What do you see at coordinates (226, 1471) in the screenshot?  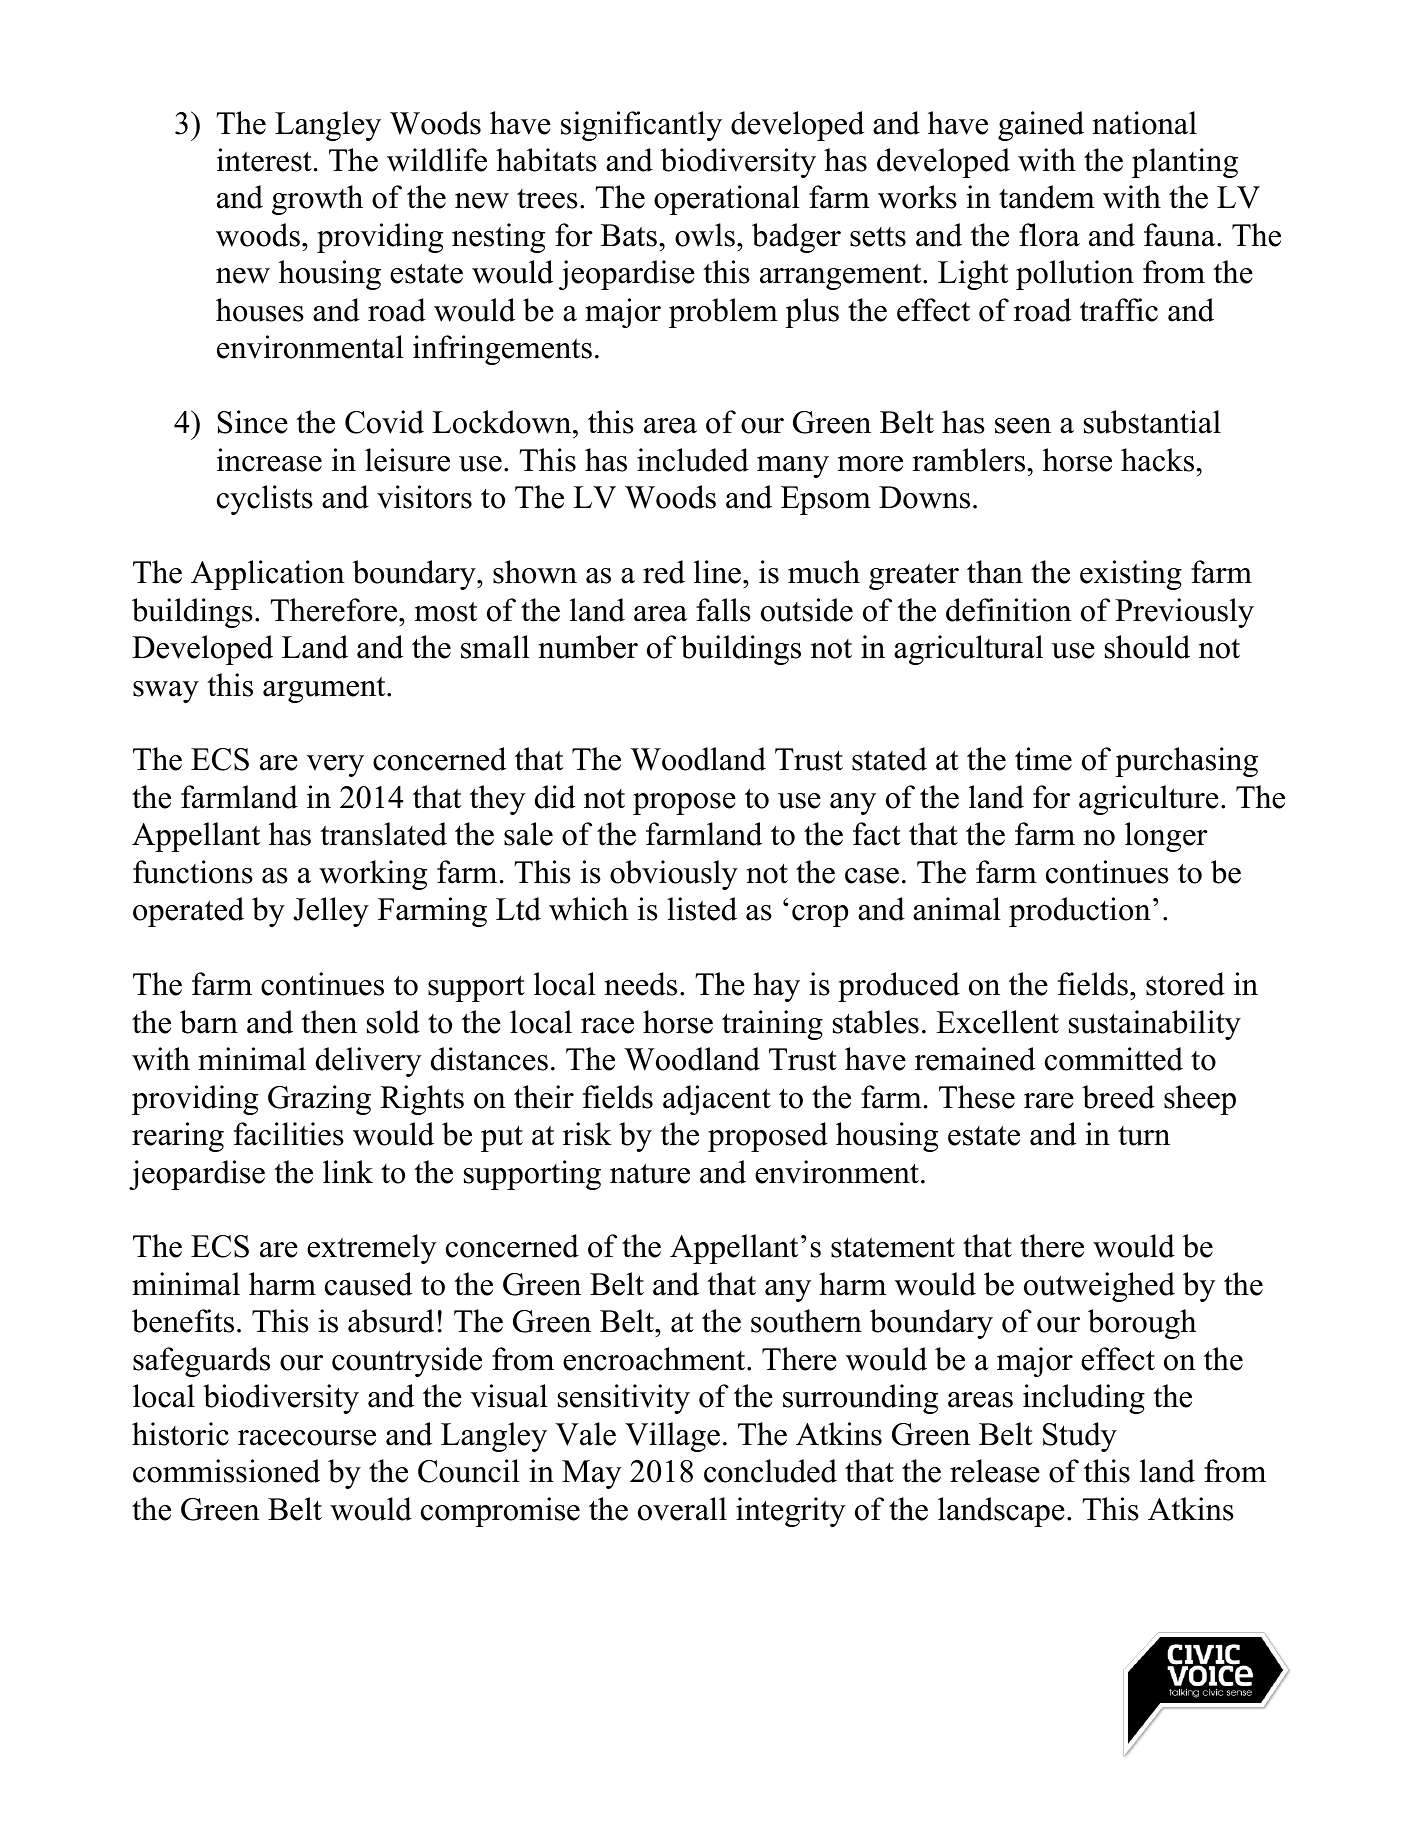 I see `commissioned` at bounding box center [226, 1471].
